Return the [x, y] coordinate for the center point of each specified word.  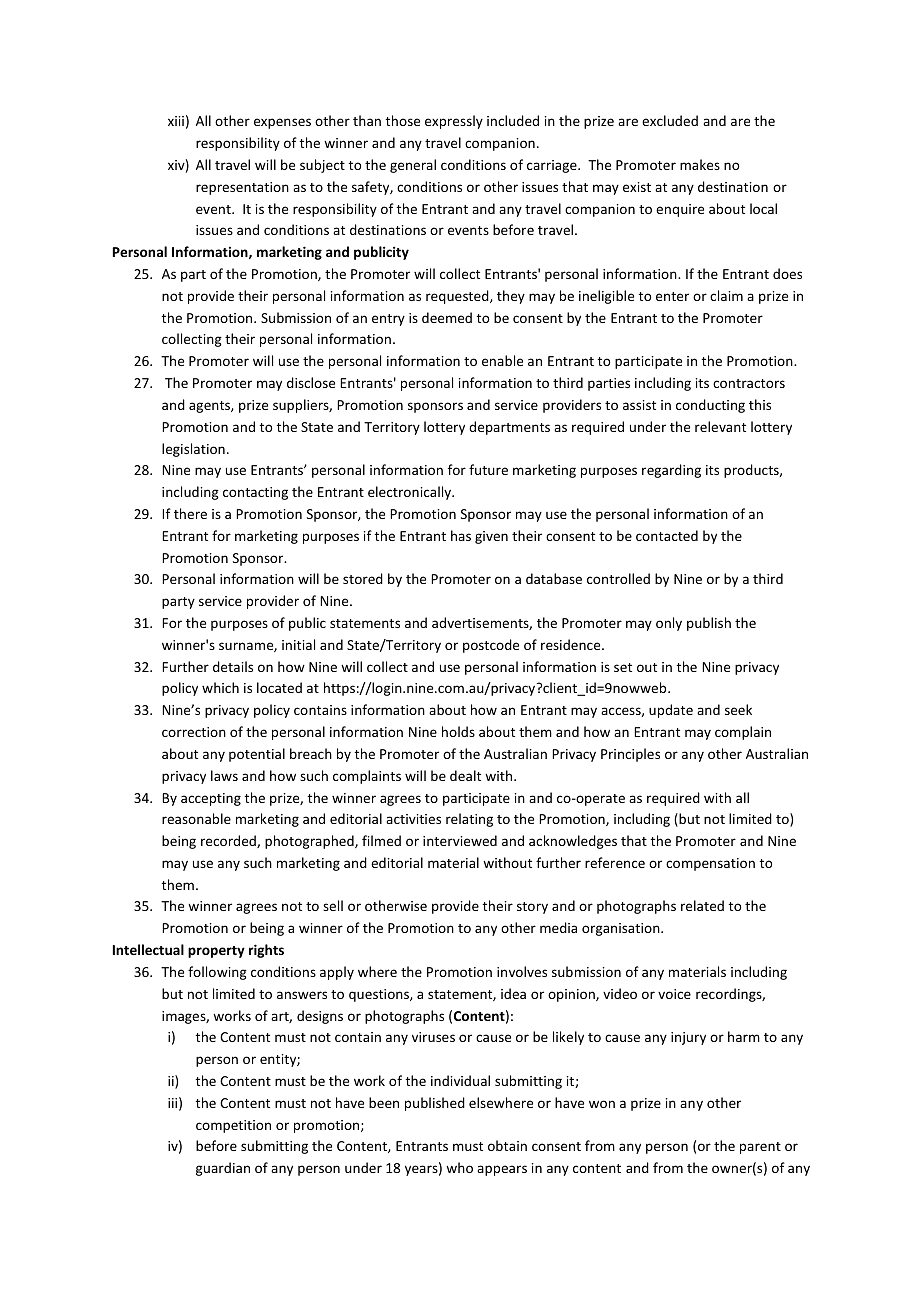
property [216, 952]
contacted [667, 535]
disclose [311, 382]
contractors [749, 383]
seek [738, 709]
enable [502, 360]
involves [522, 971]
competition [233, 1126]
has [461, 535]
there [190, 513]
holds [458, 731]
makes [700, 164]
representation [242, 188]
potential [257, 755]
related [702, 905]
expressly [454, 122]
